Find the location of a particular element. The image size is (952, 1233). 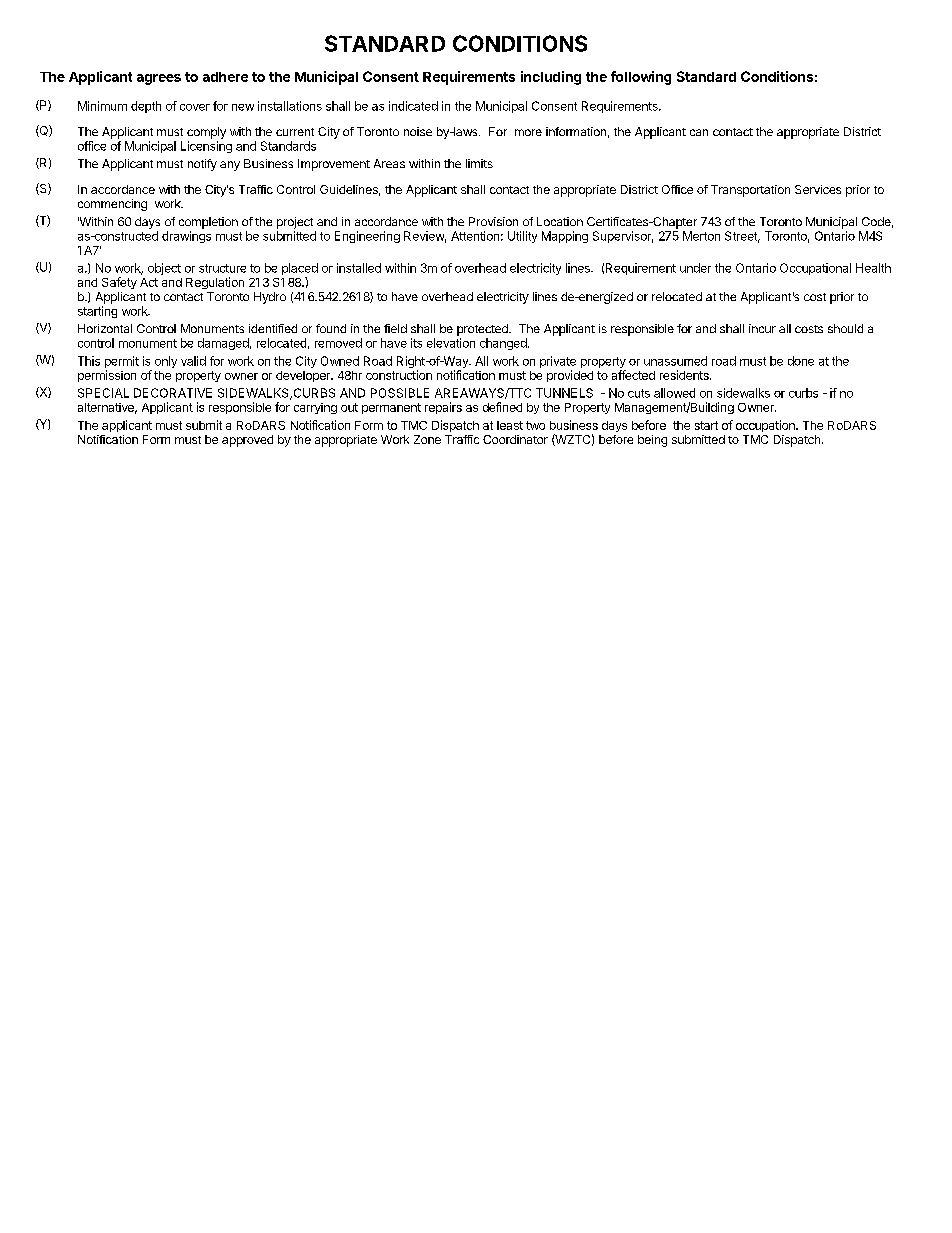

under is located at coordinates (695, 268).
